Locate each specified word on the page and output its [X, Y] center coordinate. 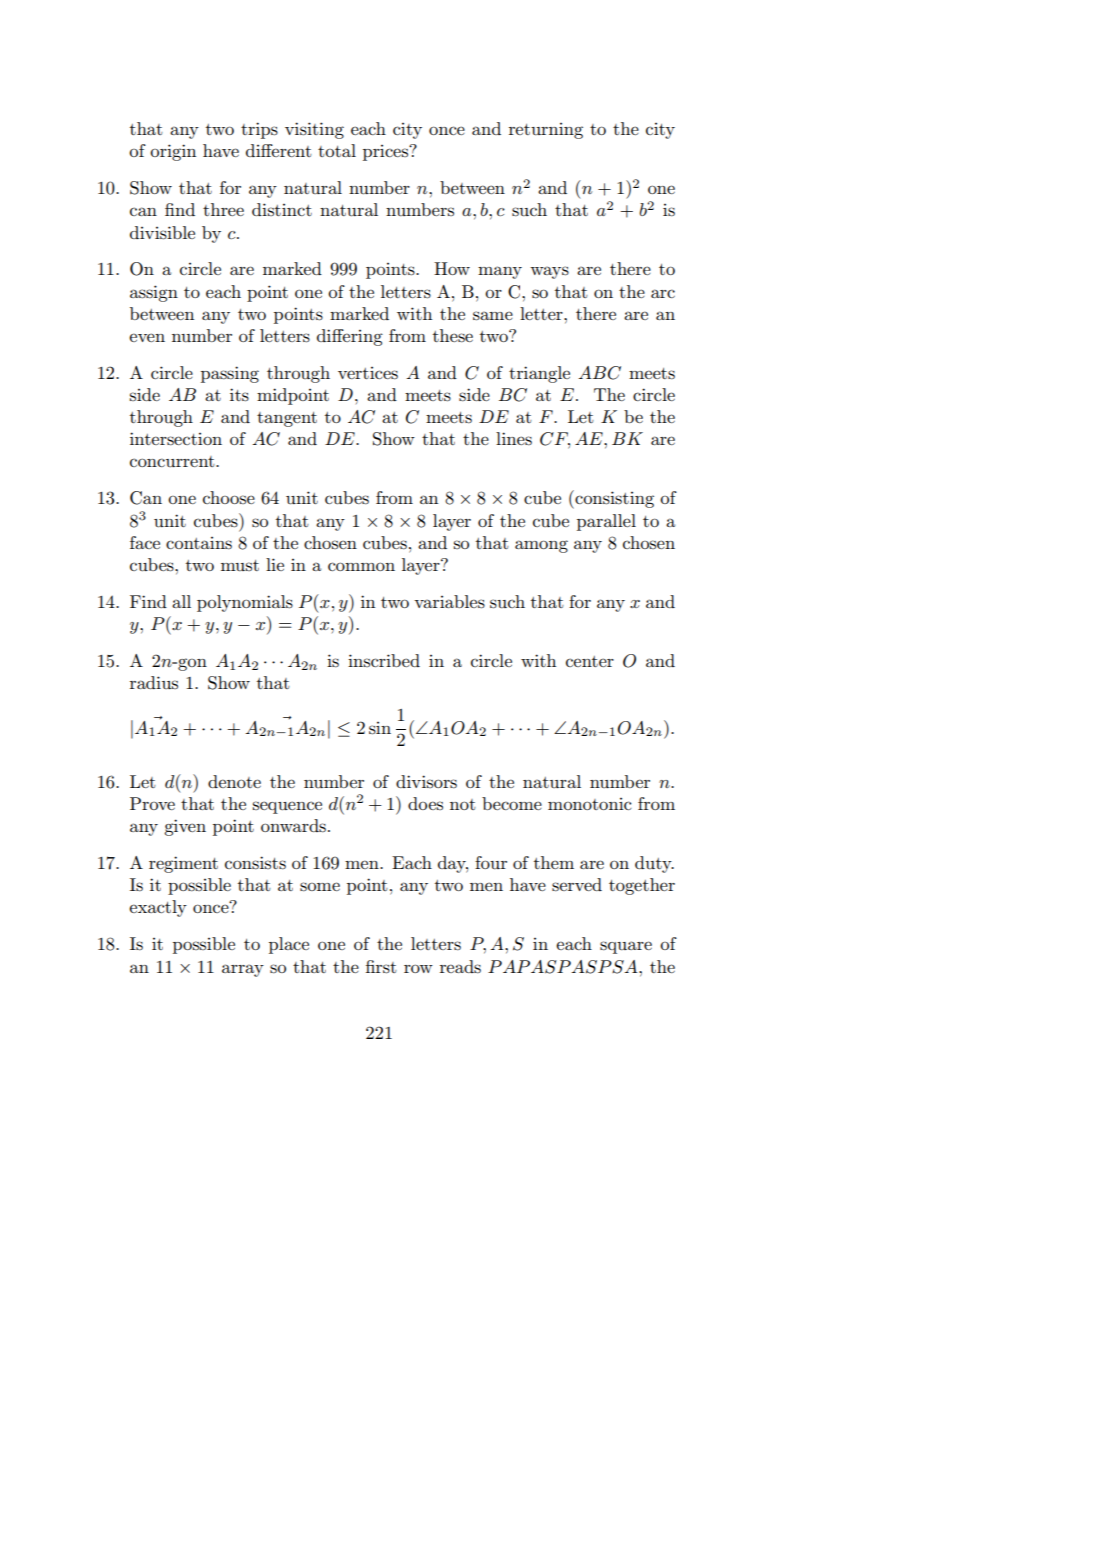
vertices [368, 373]
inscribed [384, 660]
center [590, 661]
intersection [176, 439]
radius [154, 682]
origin [173, 152]
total [337, 150]
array [243, 970]
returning [546, 131]
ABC [599, 373]
